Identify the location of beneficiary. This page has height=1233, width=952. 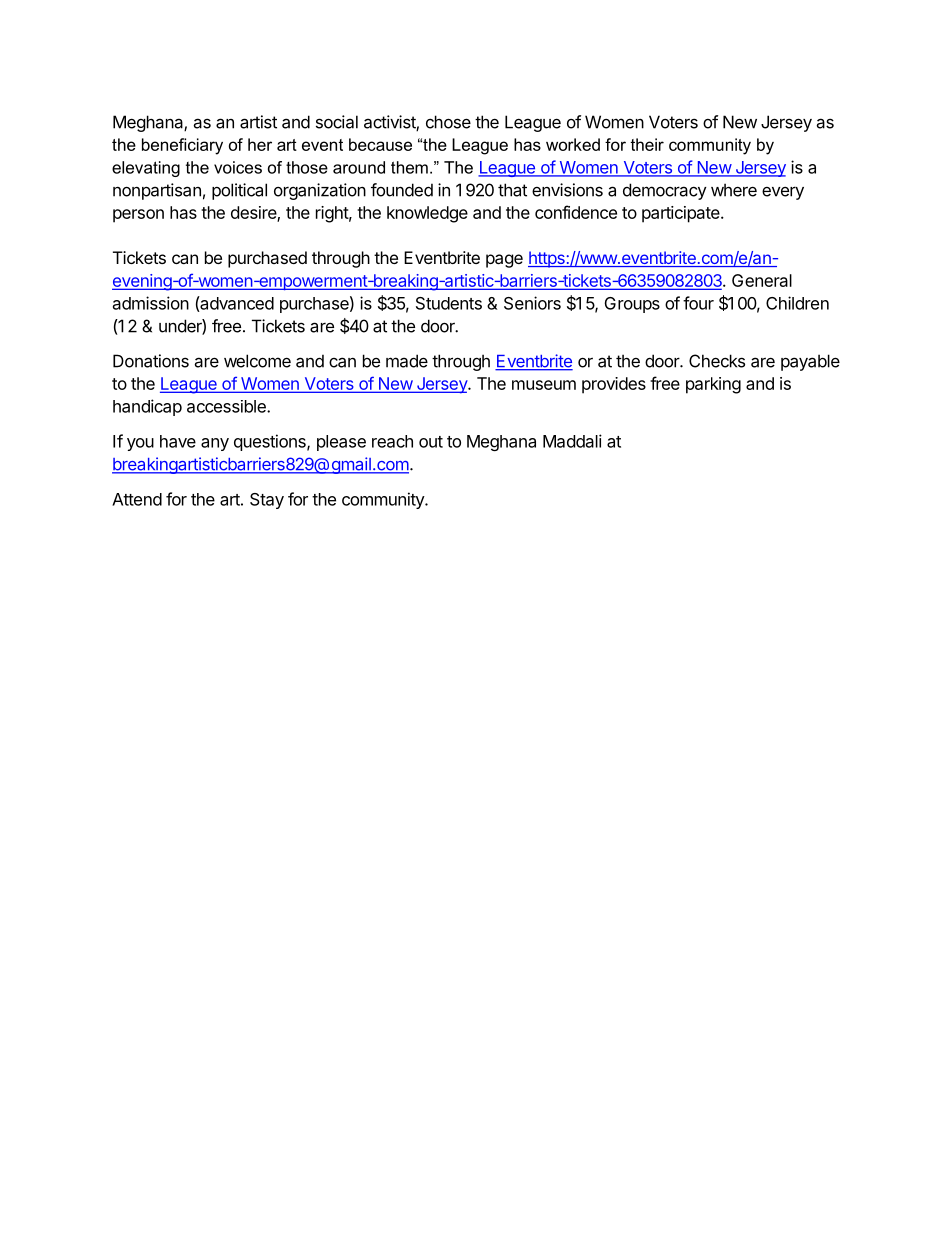
(182, 146).
